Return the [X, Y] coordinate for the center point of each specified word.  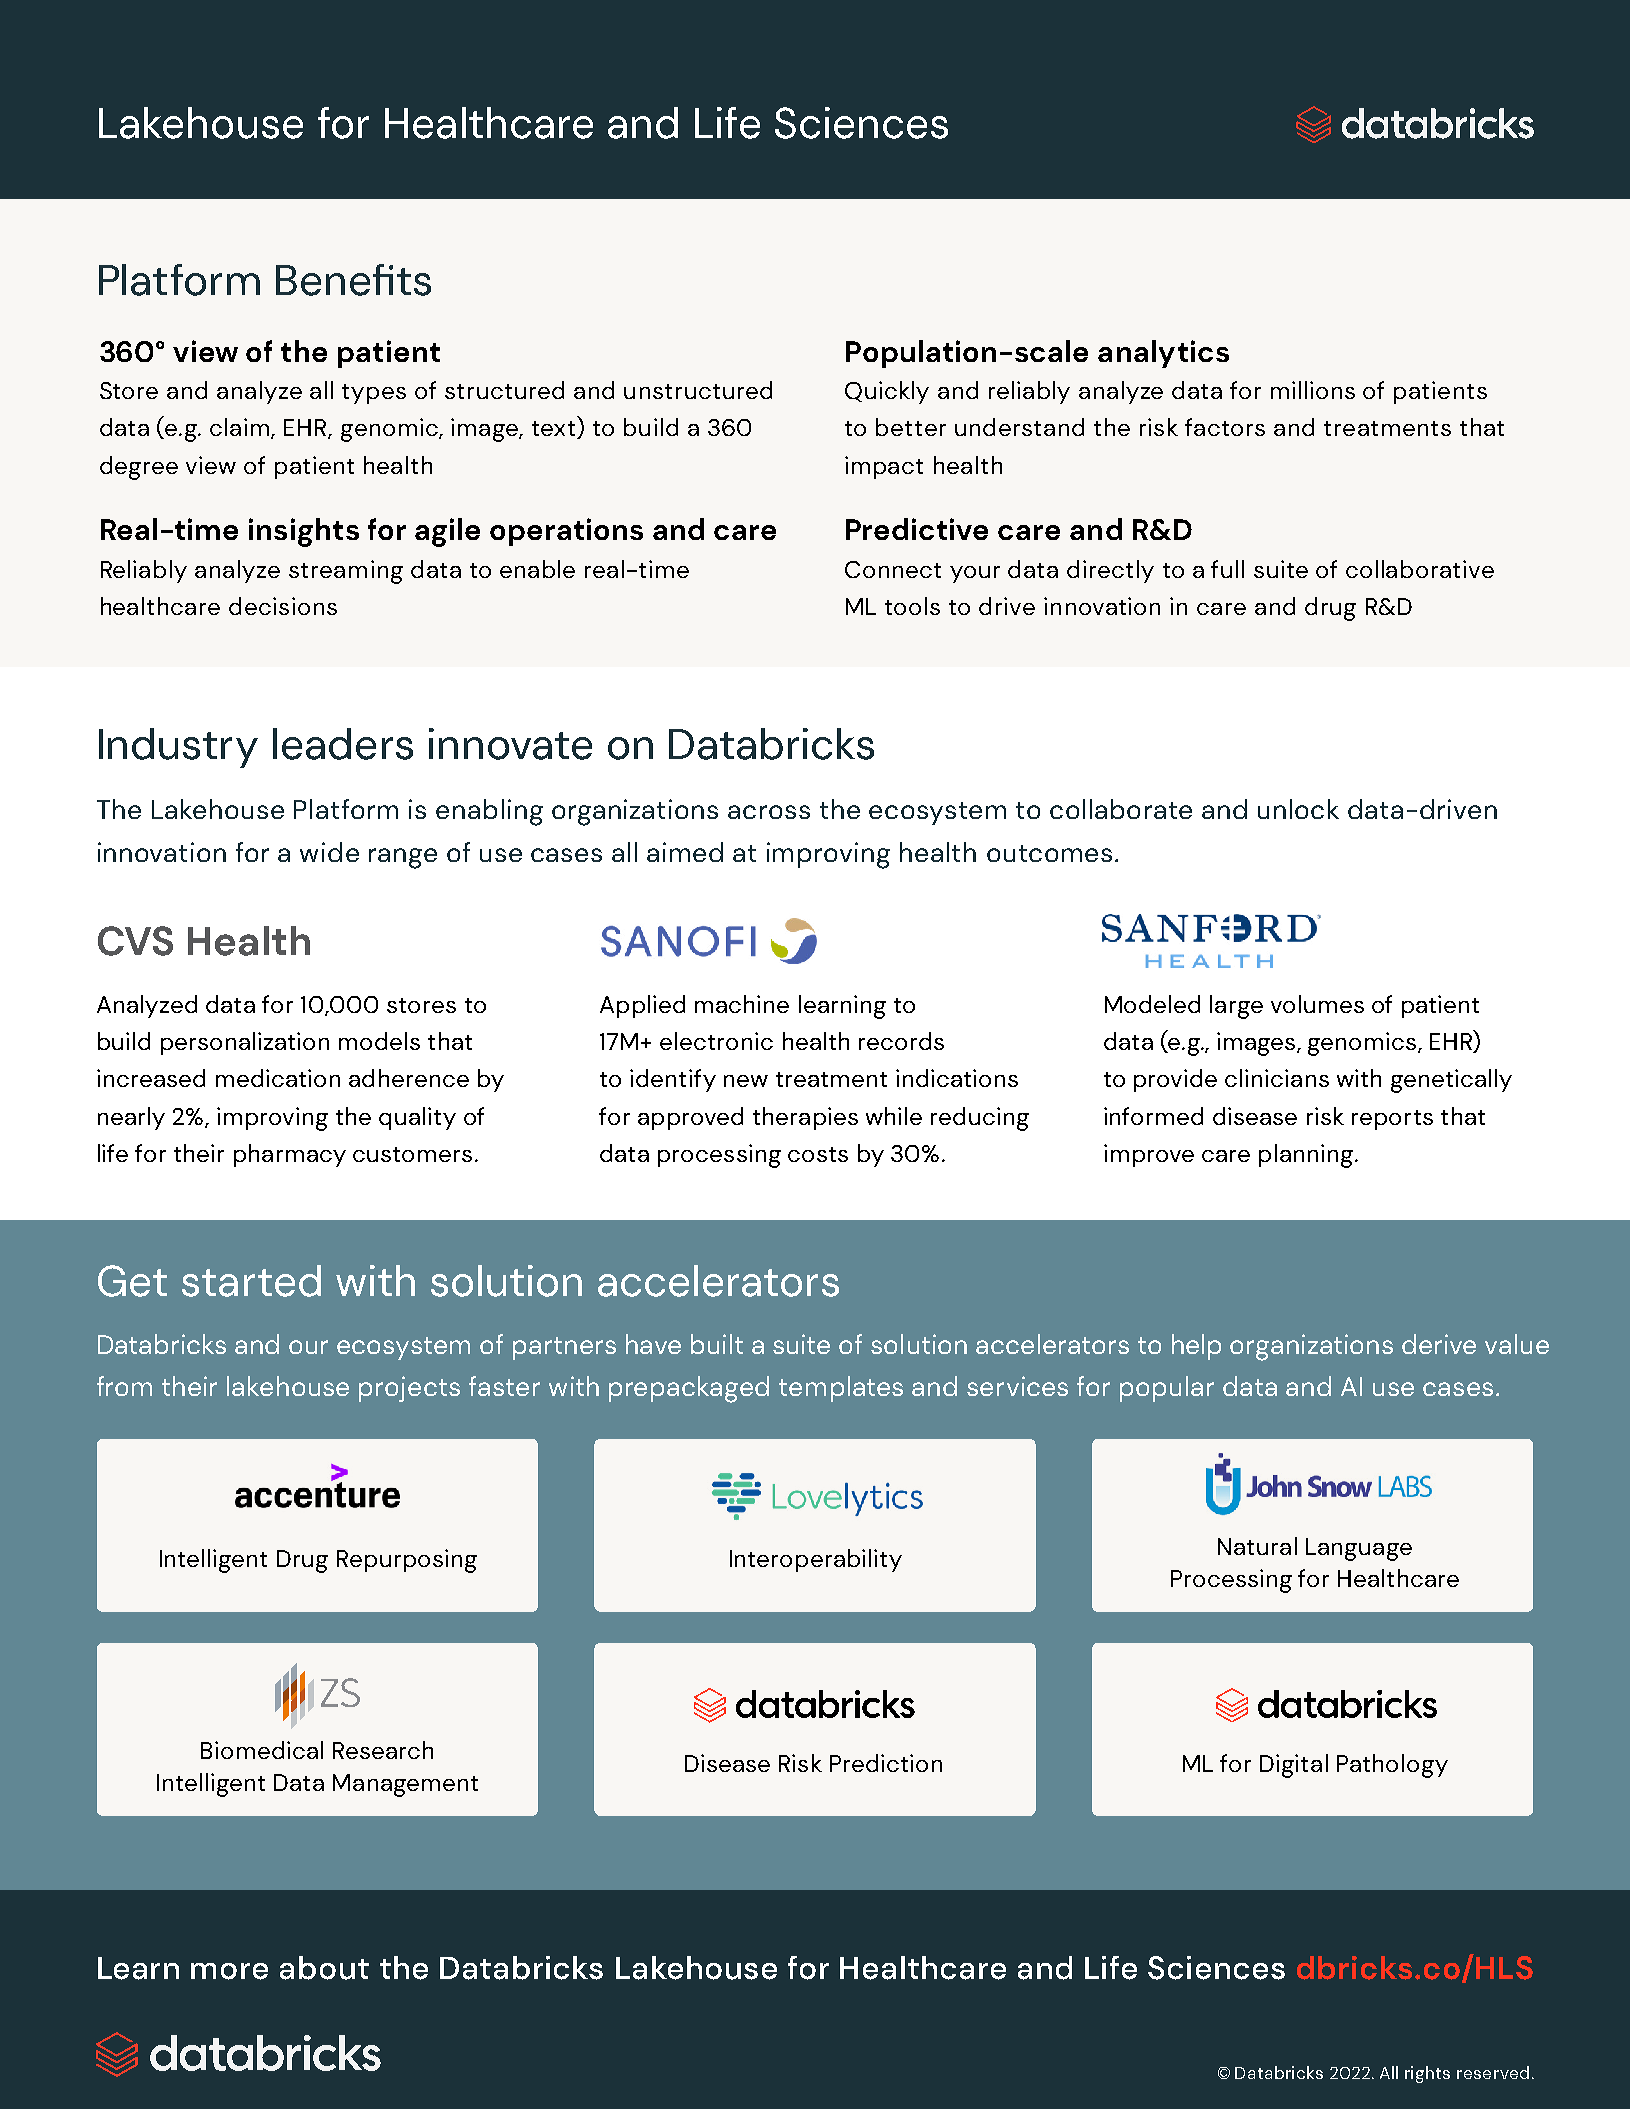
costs [818, 1154]
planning [1307, 1156]
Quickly [887, 392]
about [324, 1968]
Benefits [353, 280]
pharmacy [290, 1155]
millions [1313, 390]
